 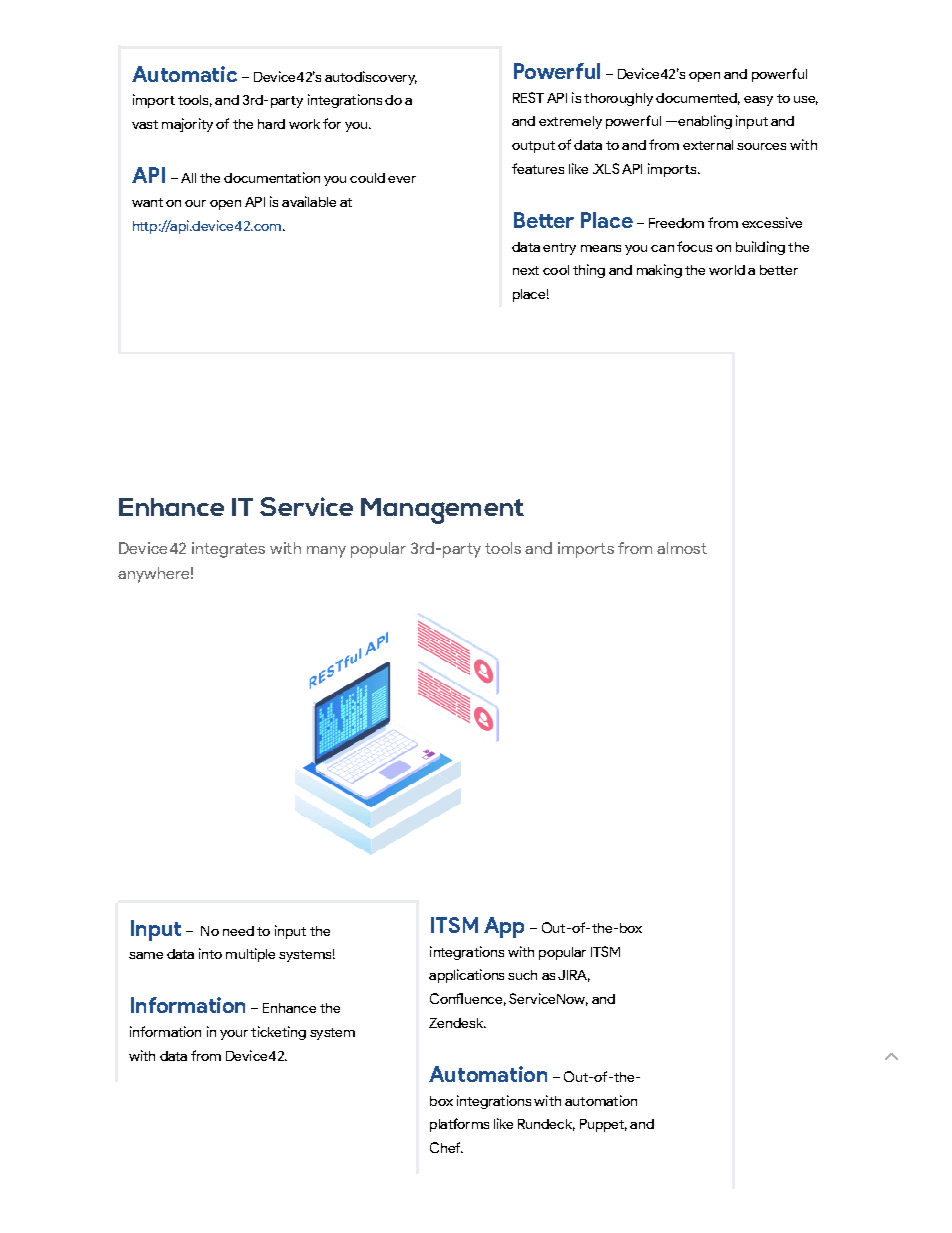 I want to click on your, so click(x=234, y=1035).
